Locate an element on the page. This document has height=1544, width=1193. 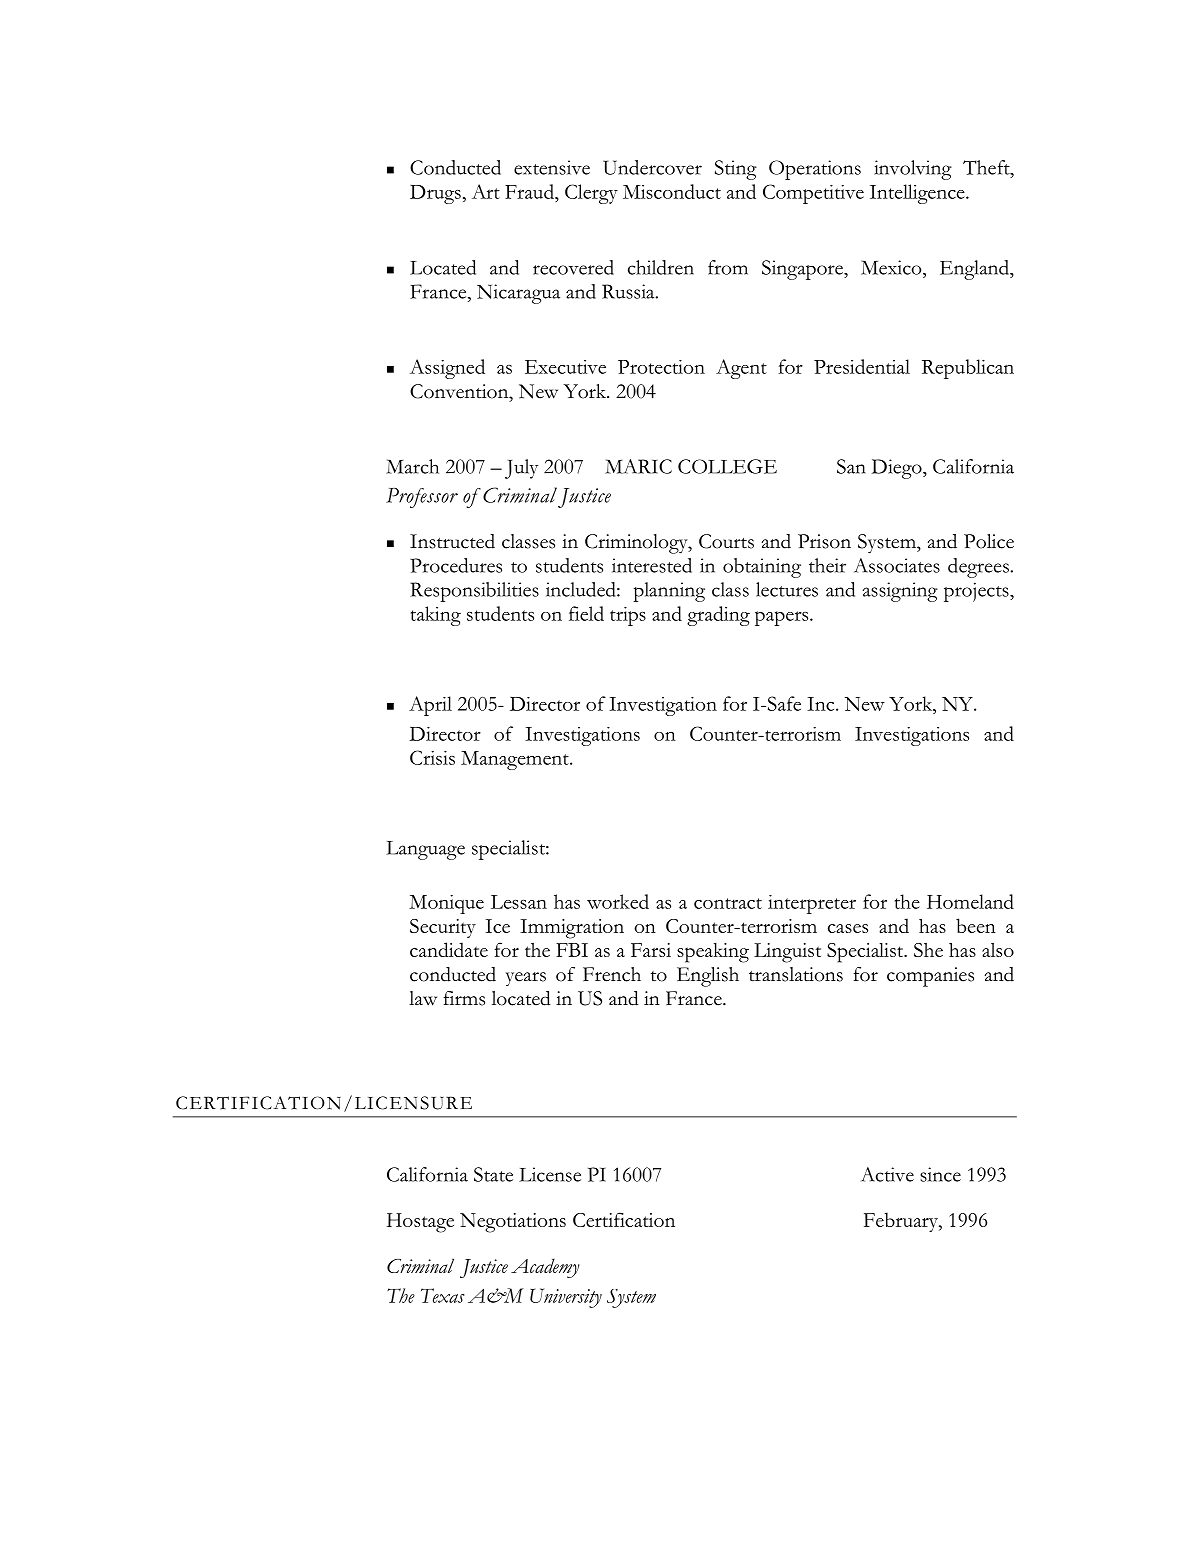
grading is located at coordinates (718, 616).
